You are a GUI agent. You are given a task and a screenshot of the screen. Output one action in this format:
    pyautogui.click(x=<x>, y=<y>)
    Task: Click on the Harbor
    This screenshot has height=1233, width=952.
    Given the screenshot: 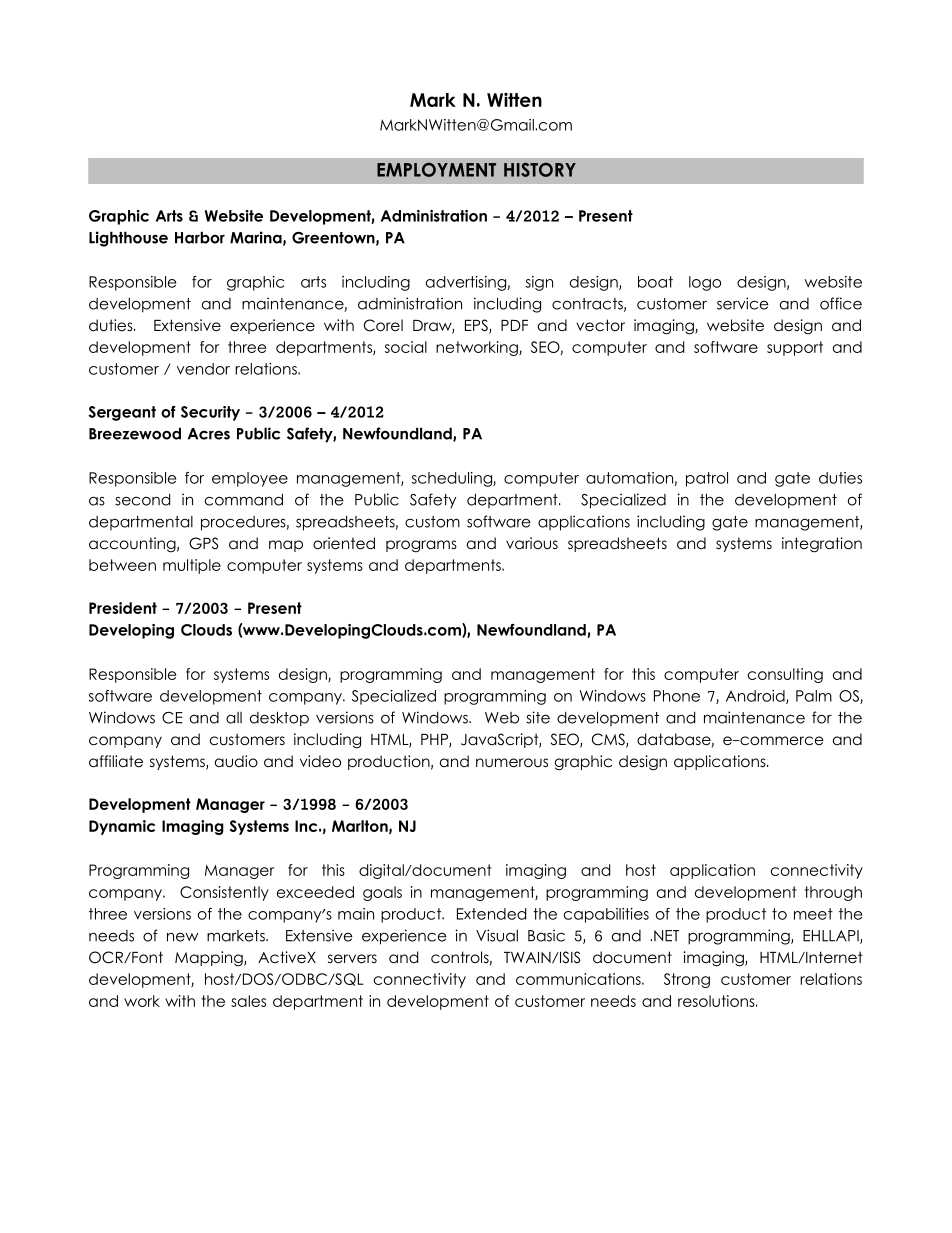 What is the action you would take?
    pyautogui.click(x=200, y=237)
